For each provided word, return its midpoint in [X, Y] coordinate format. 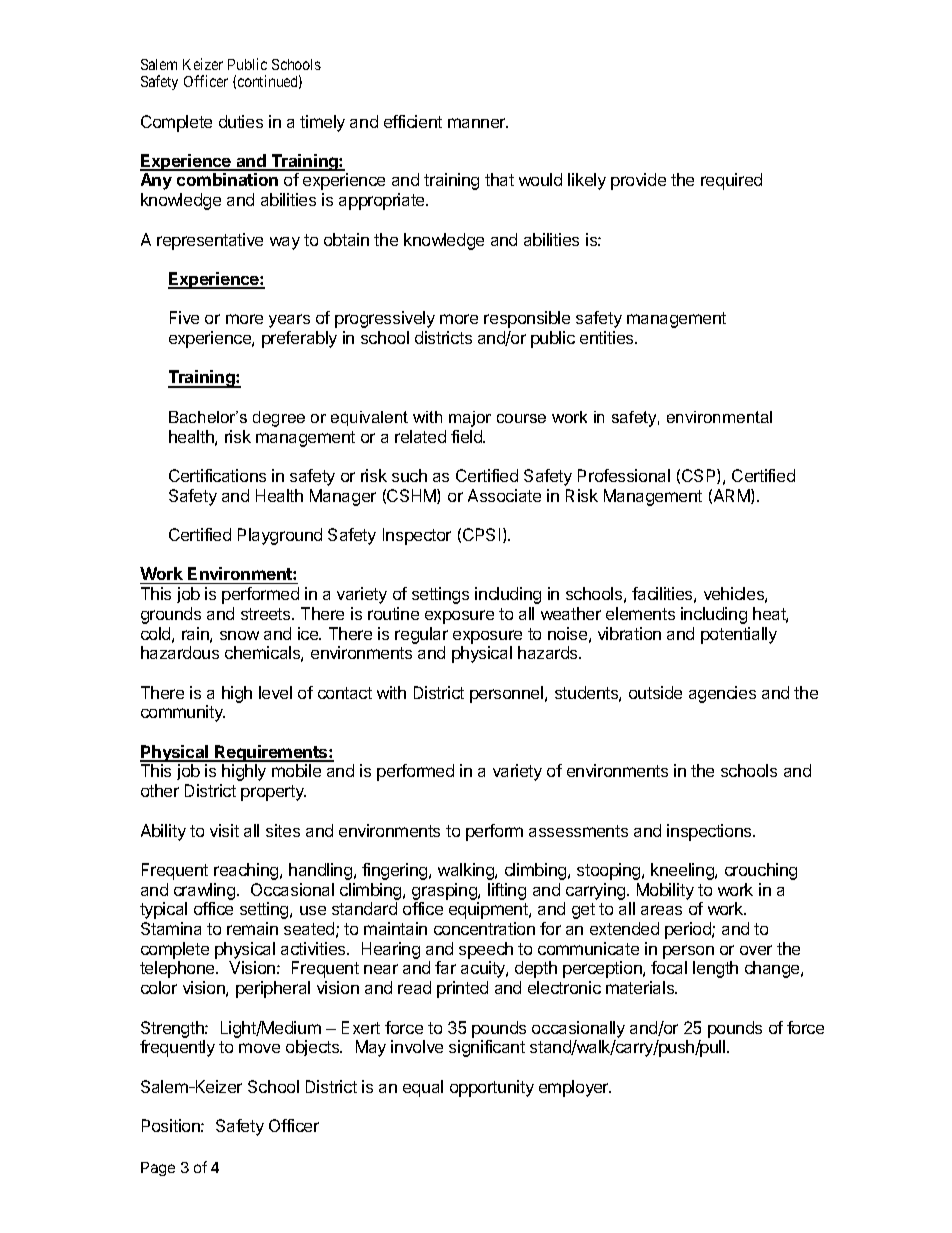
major [470, 419]
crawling [206, 891]
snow [239, 635]
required [731, 181]
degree [279, 419]
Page [158, 1169]
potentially [739, 635]
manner [478, 123]
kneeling [683, 871]
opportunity [492, 1088]
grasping [445, 891]
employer [575, 1088]
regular [421, 635]
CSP [700, 476]
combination [227, 179]
